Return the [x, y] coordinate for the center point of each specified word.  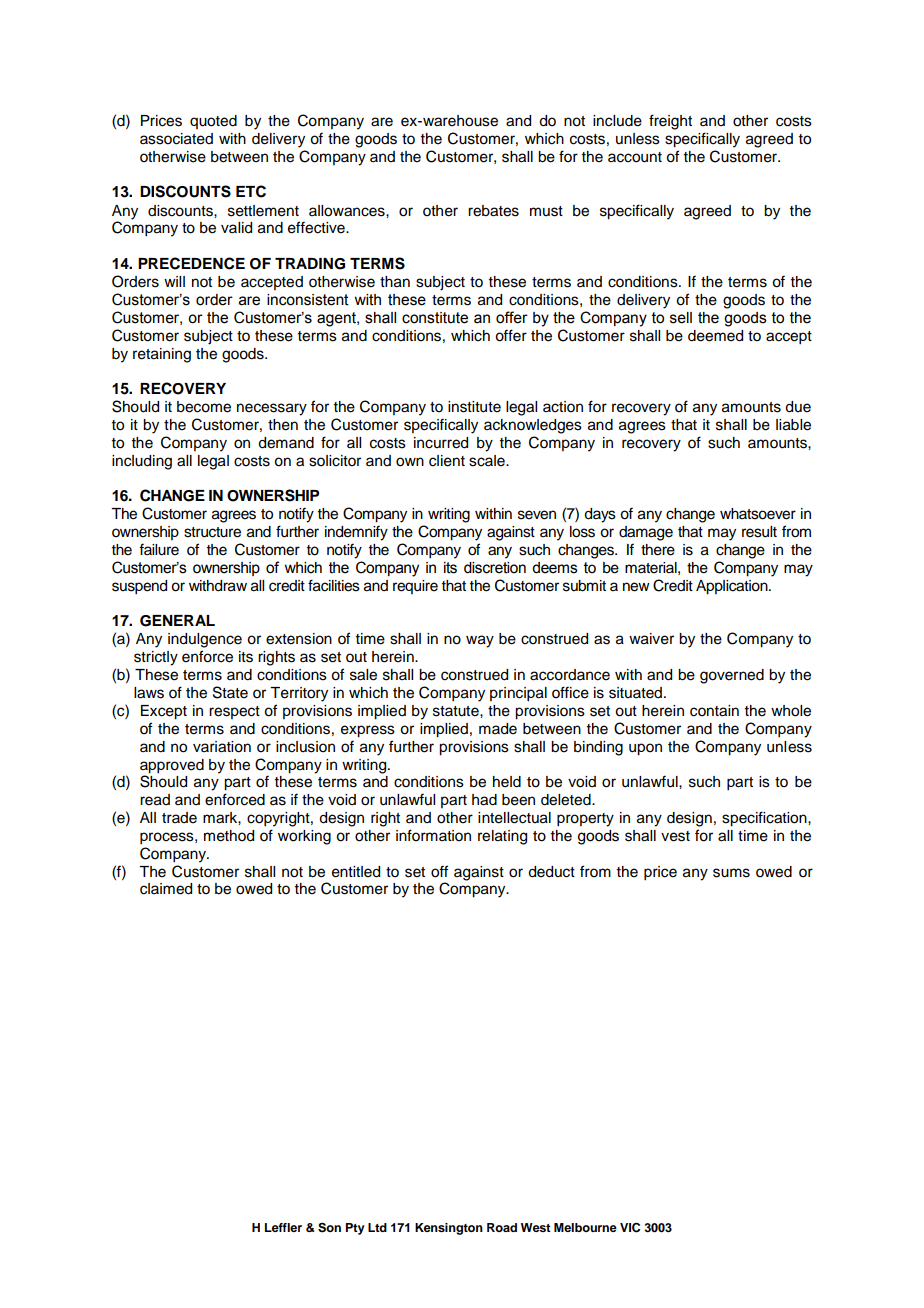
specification [765, 819]
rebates [493, 211]
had [484, 800]
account [635, 157]
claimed [166, 889]
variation [222, 747]
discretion [495, 568]
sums [731, 873]
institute [474, 407]
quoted [213, 122]
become [204, 407]
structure [212, 532]
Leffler [283, 1227]
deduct [551, 872]
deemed [715, 336]
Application [733, 587]
